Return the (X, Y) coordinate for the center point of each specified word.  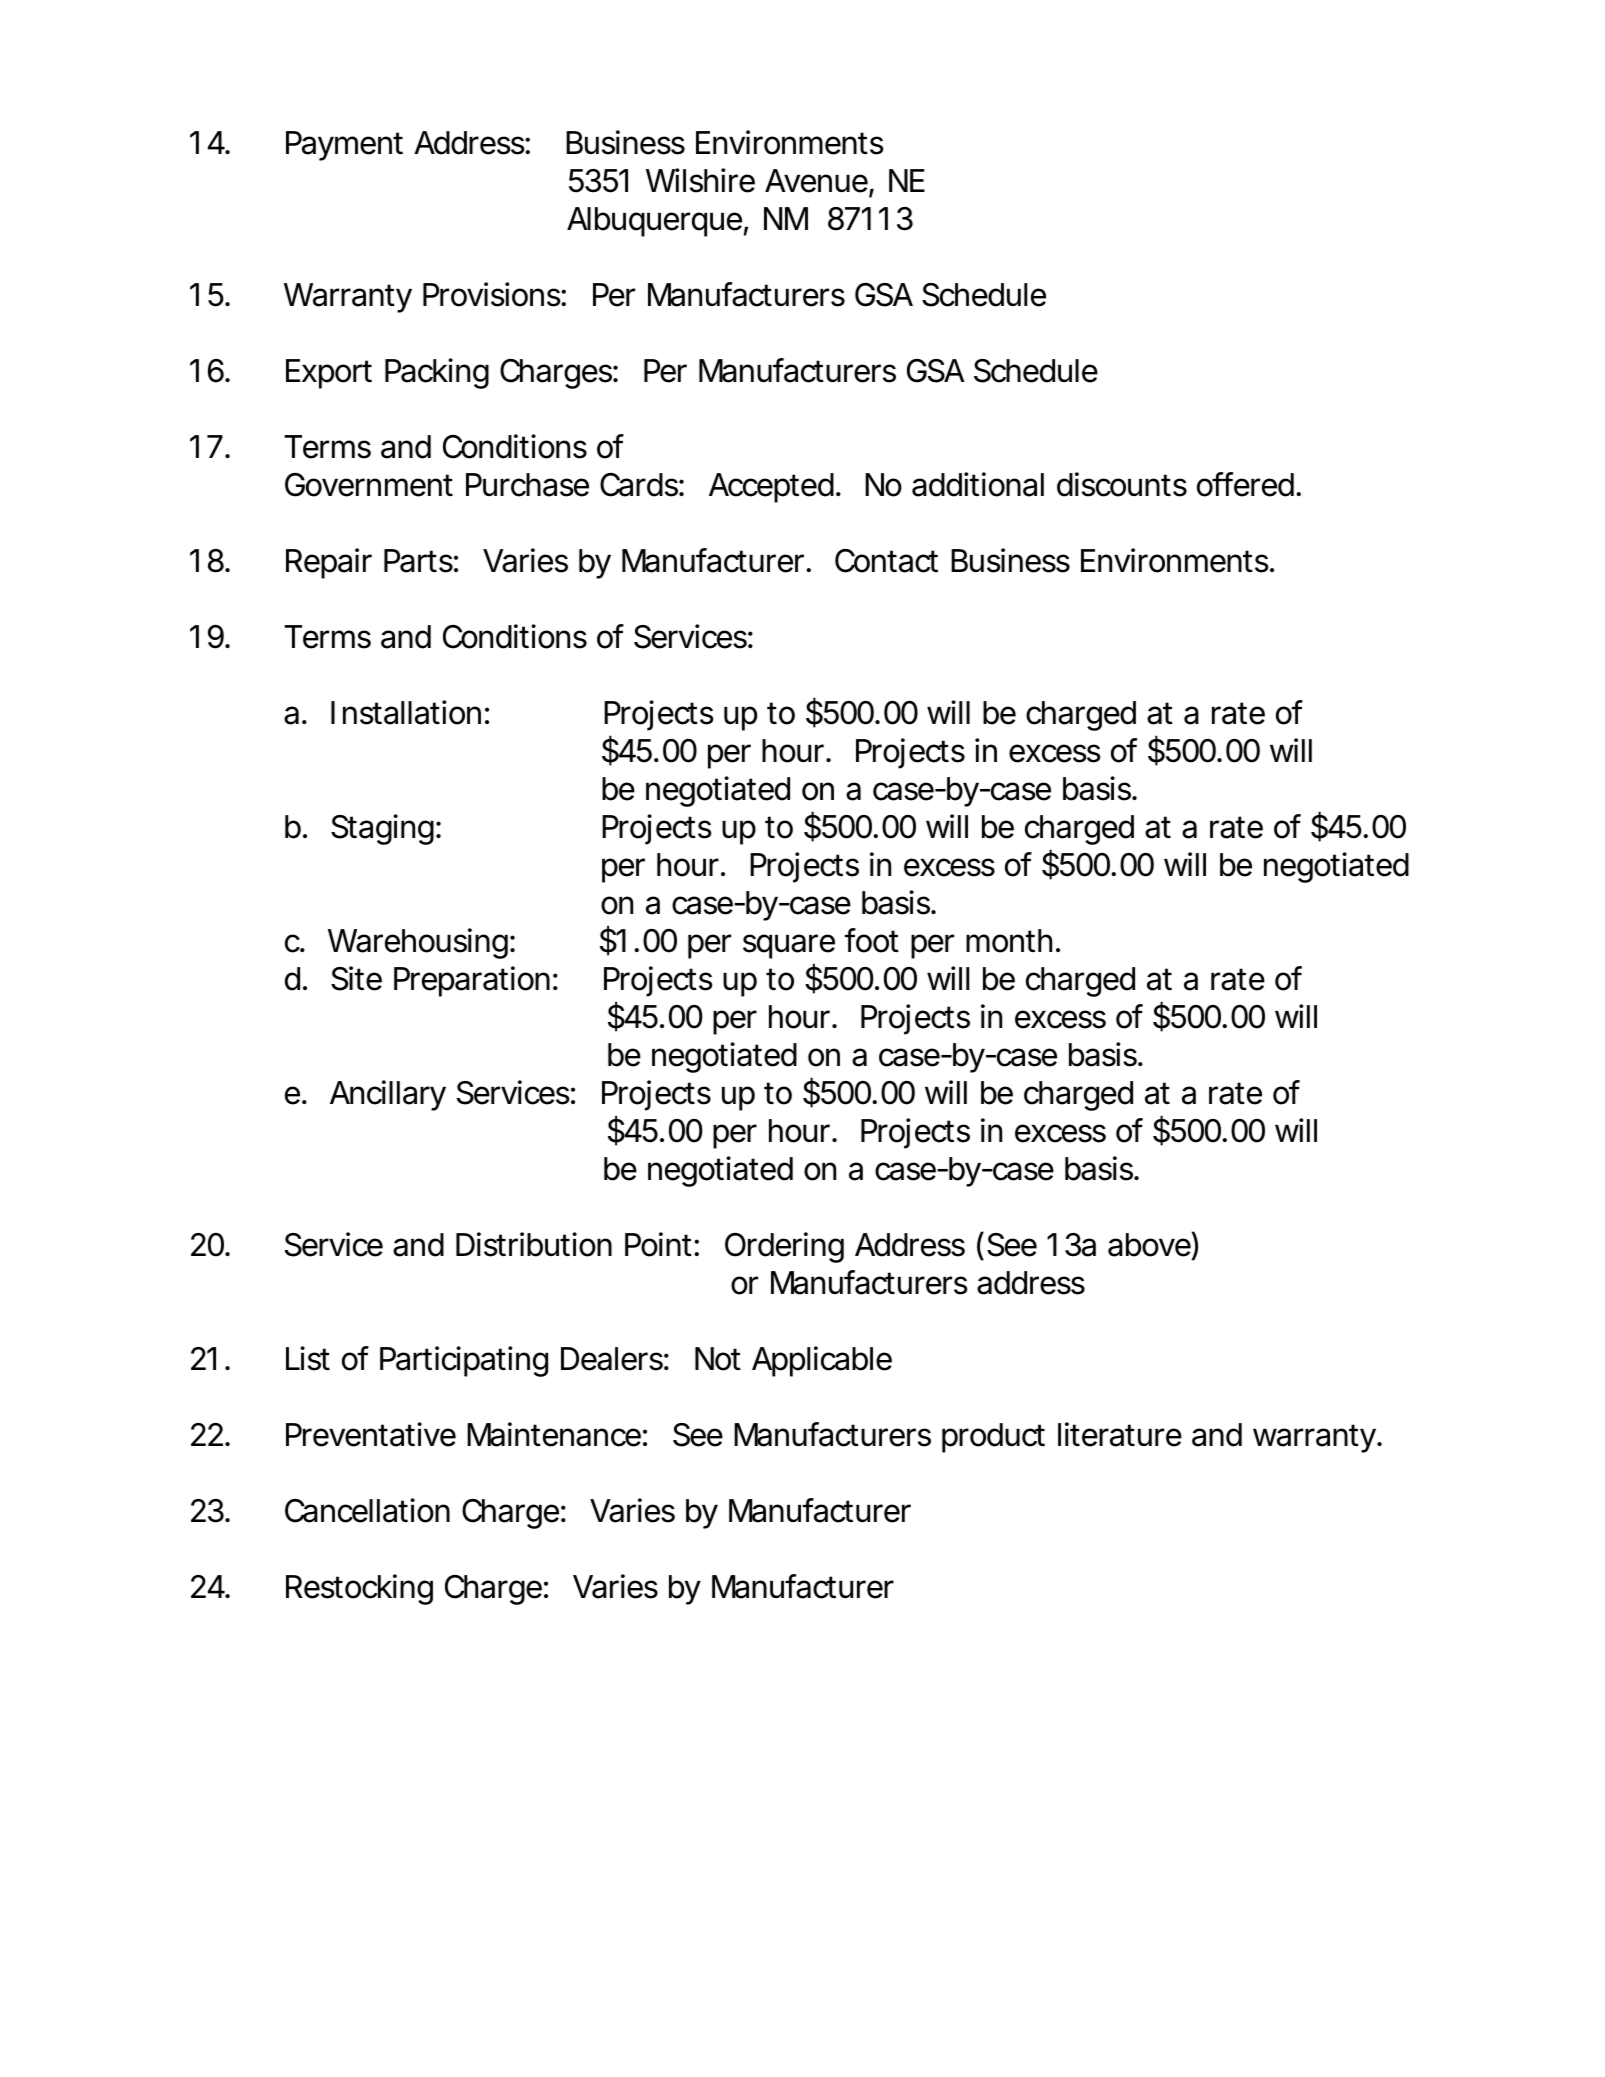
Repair (329, 563)
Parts (418, 561)
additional (978, 484)
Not (718, 1359)
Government (369, 485)
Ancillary (387, 1095)
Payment (344, 146)
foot (871, 940)
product (993, 1438)
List (308, 1358)
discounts (1122, 484)
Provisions (492, 294)
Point (658, 1244)
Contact (886, 561)
